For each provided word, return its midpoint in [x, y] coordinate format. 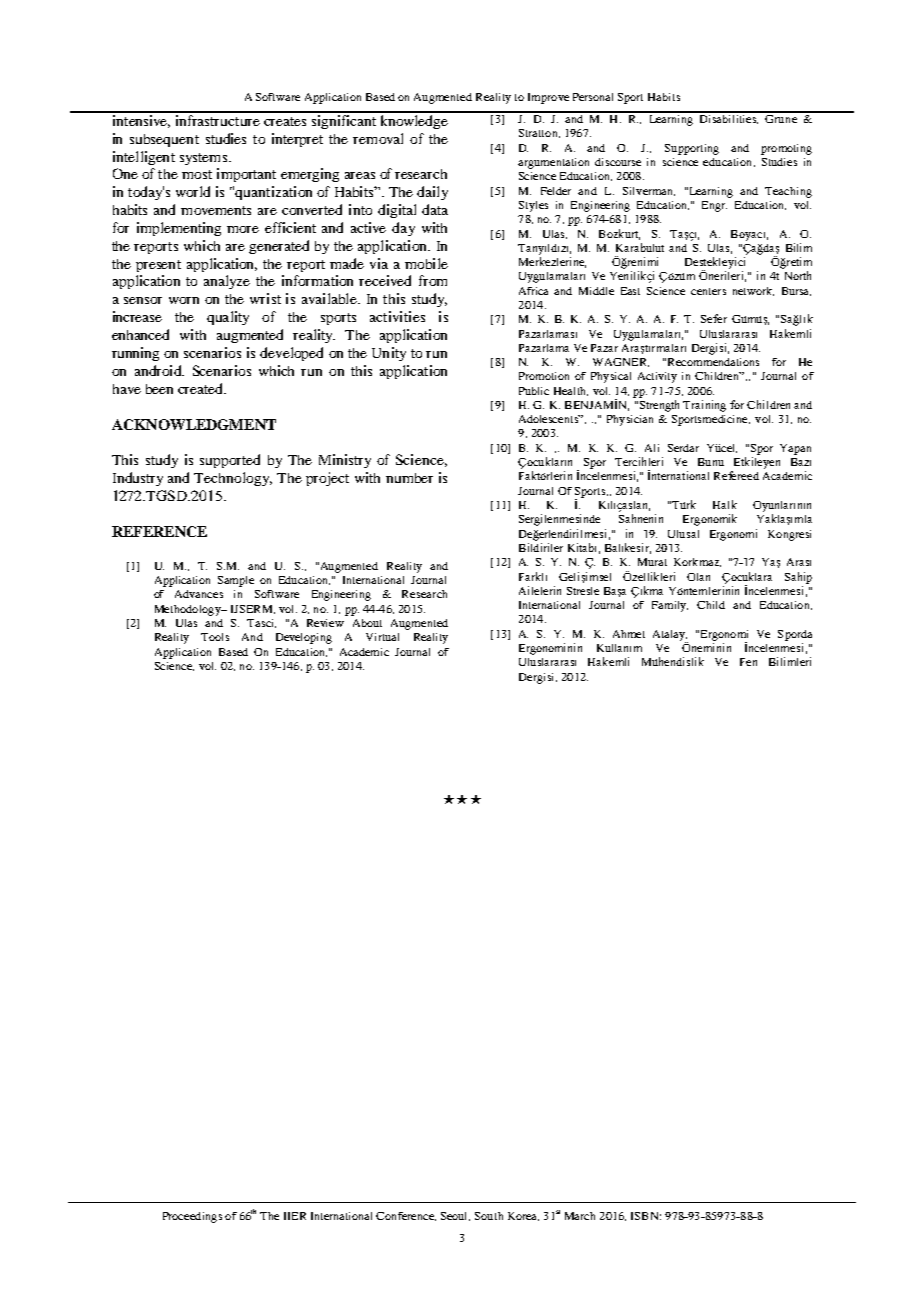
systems [205, 159]
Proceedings [192, 1217]
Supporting [692, 149]
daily [432, 193]
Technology [233, 479]
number [409, 478]
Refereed [736, 475]
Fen [748, 662]
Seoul [455, 1216]
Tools [215, 637]
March [580, 1216]
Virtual [382, 637]
